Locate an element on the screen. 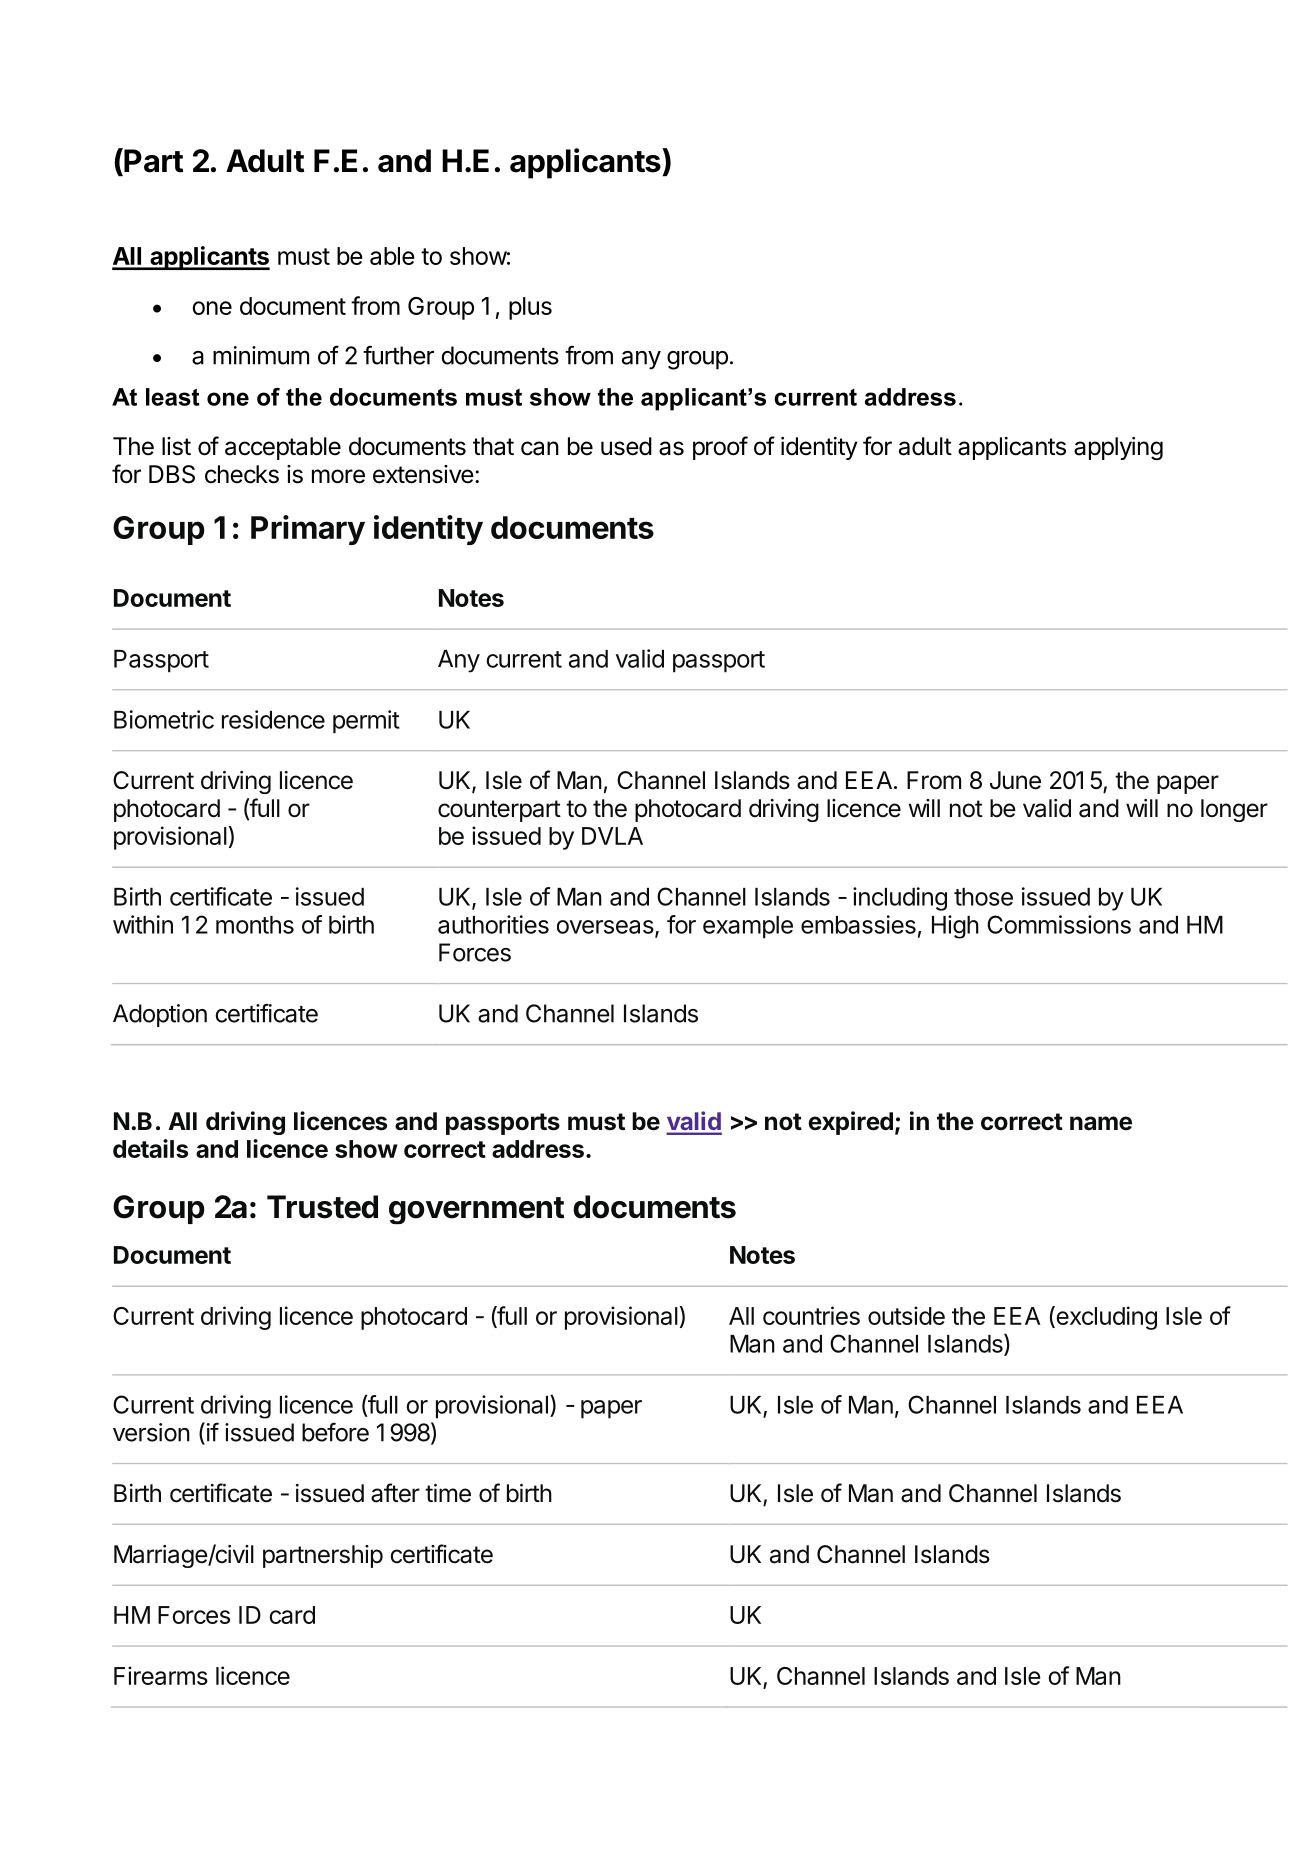 This screenshot has height=1852, width=1310. Trusted is located at coordinates (322, 1207).
